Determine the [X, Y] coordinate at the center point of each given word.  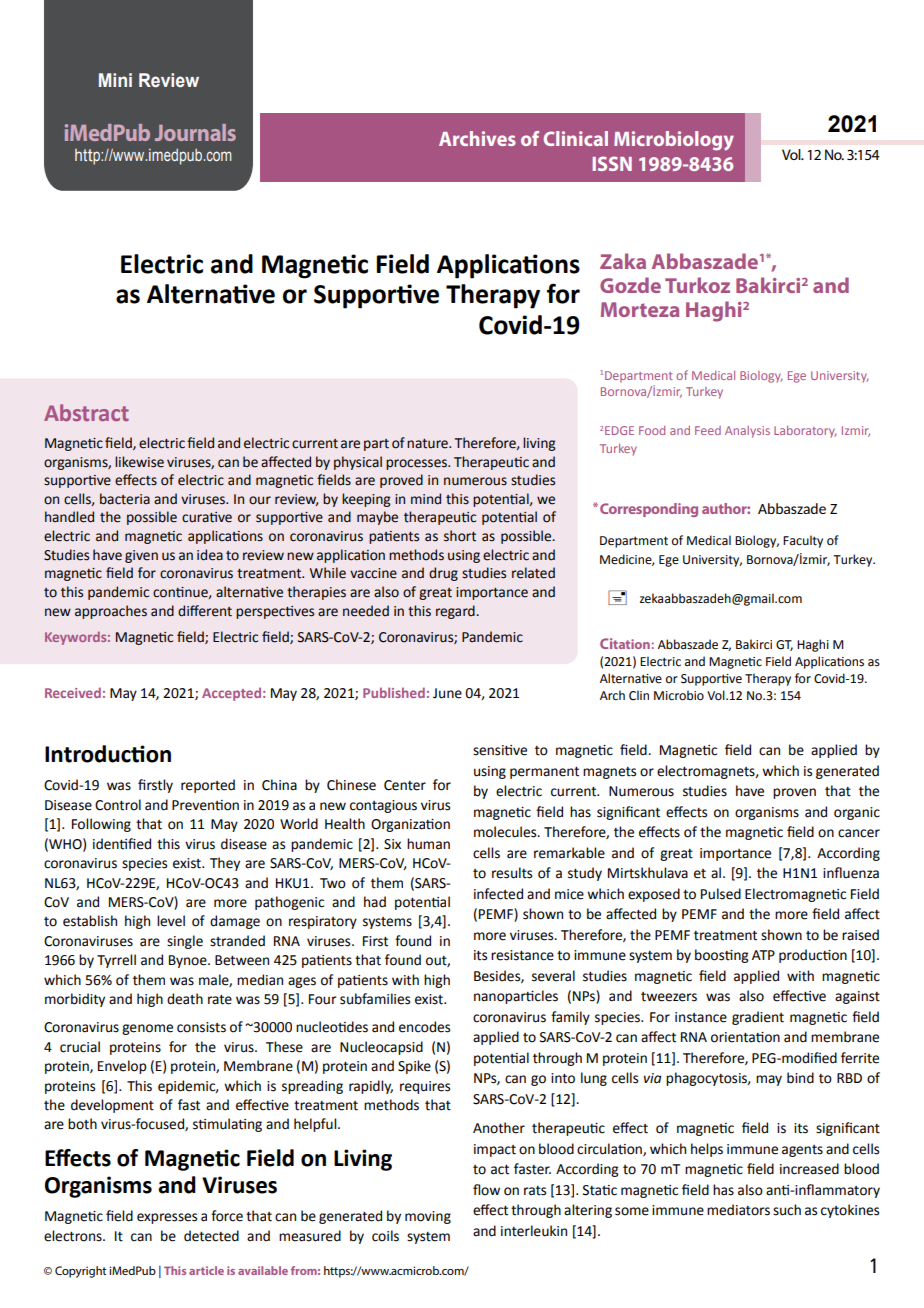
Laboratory [805, 432]
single [185, 942]
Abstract [86, 412]
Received [73, 692]
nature [428, 444]
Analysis [747, 432]
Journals [195, 132]
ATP [763, 955]
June [447, 693]
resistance [522, 955]
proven [794, 793]
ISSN [612, 163]
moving [428, 1217]
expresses [167, 1218]
